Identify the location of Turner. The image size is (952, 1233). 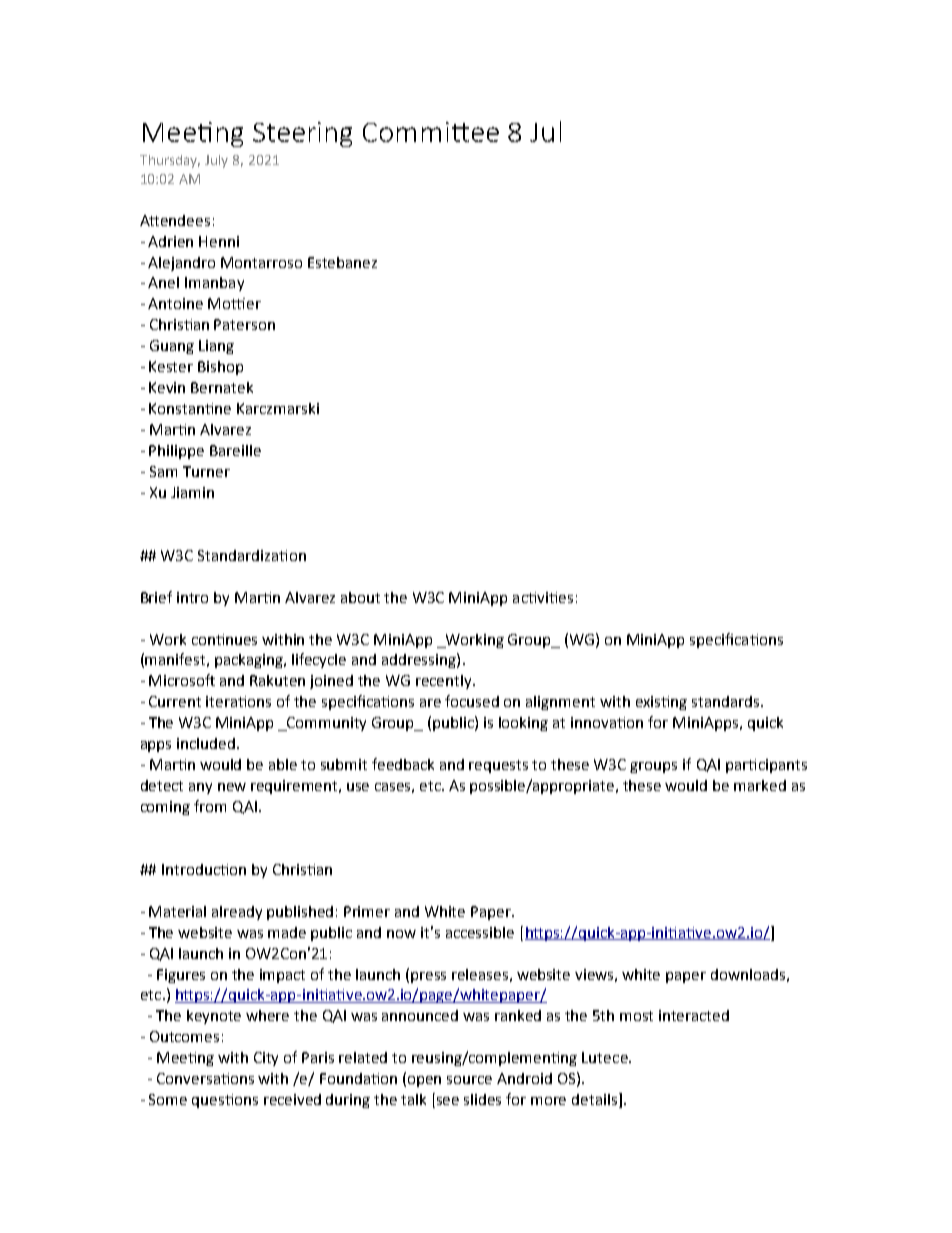
(206, 471).
